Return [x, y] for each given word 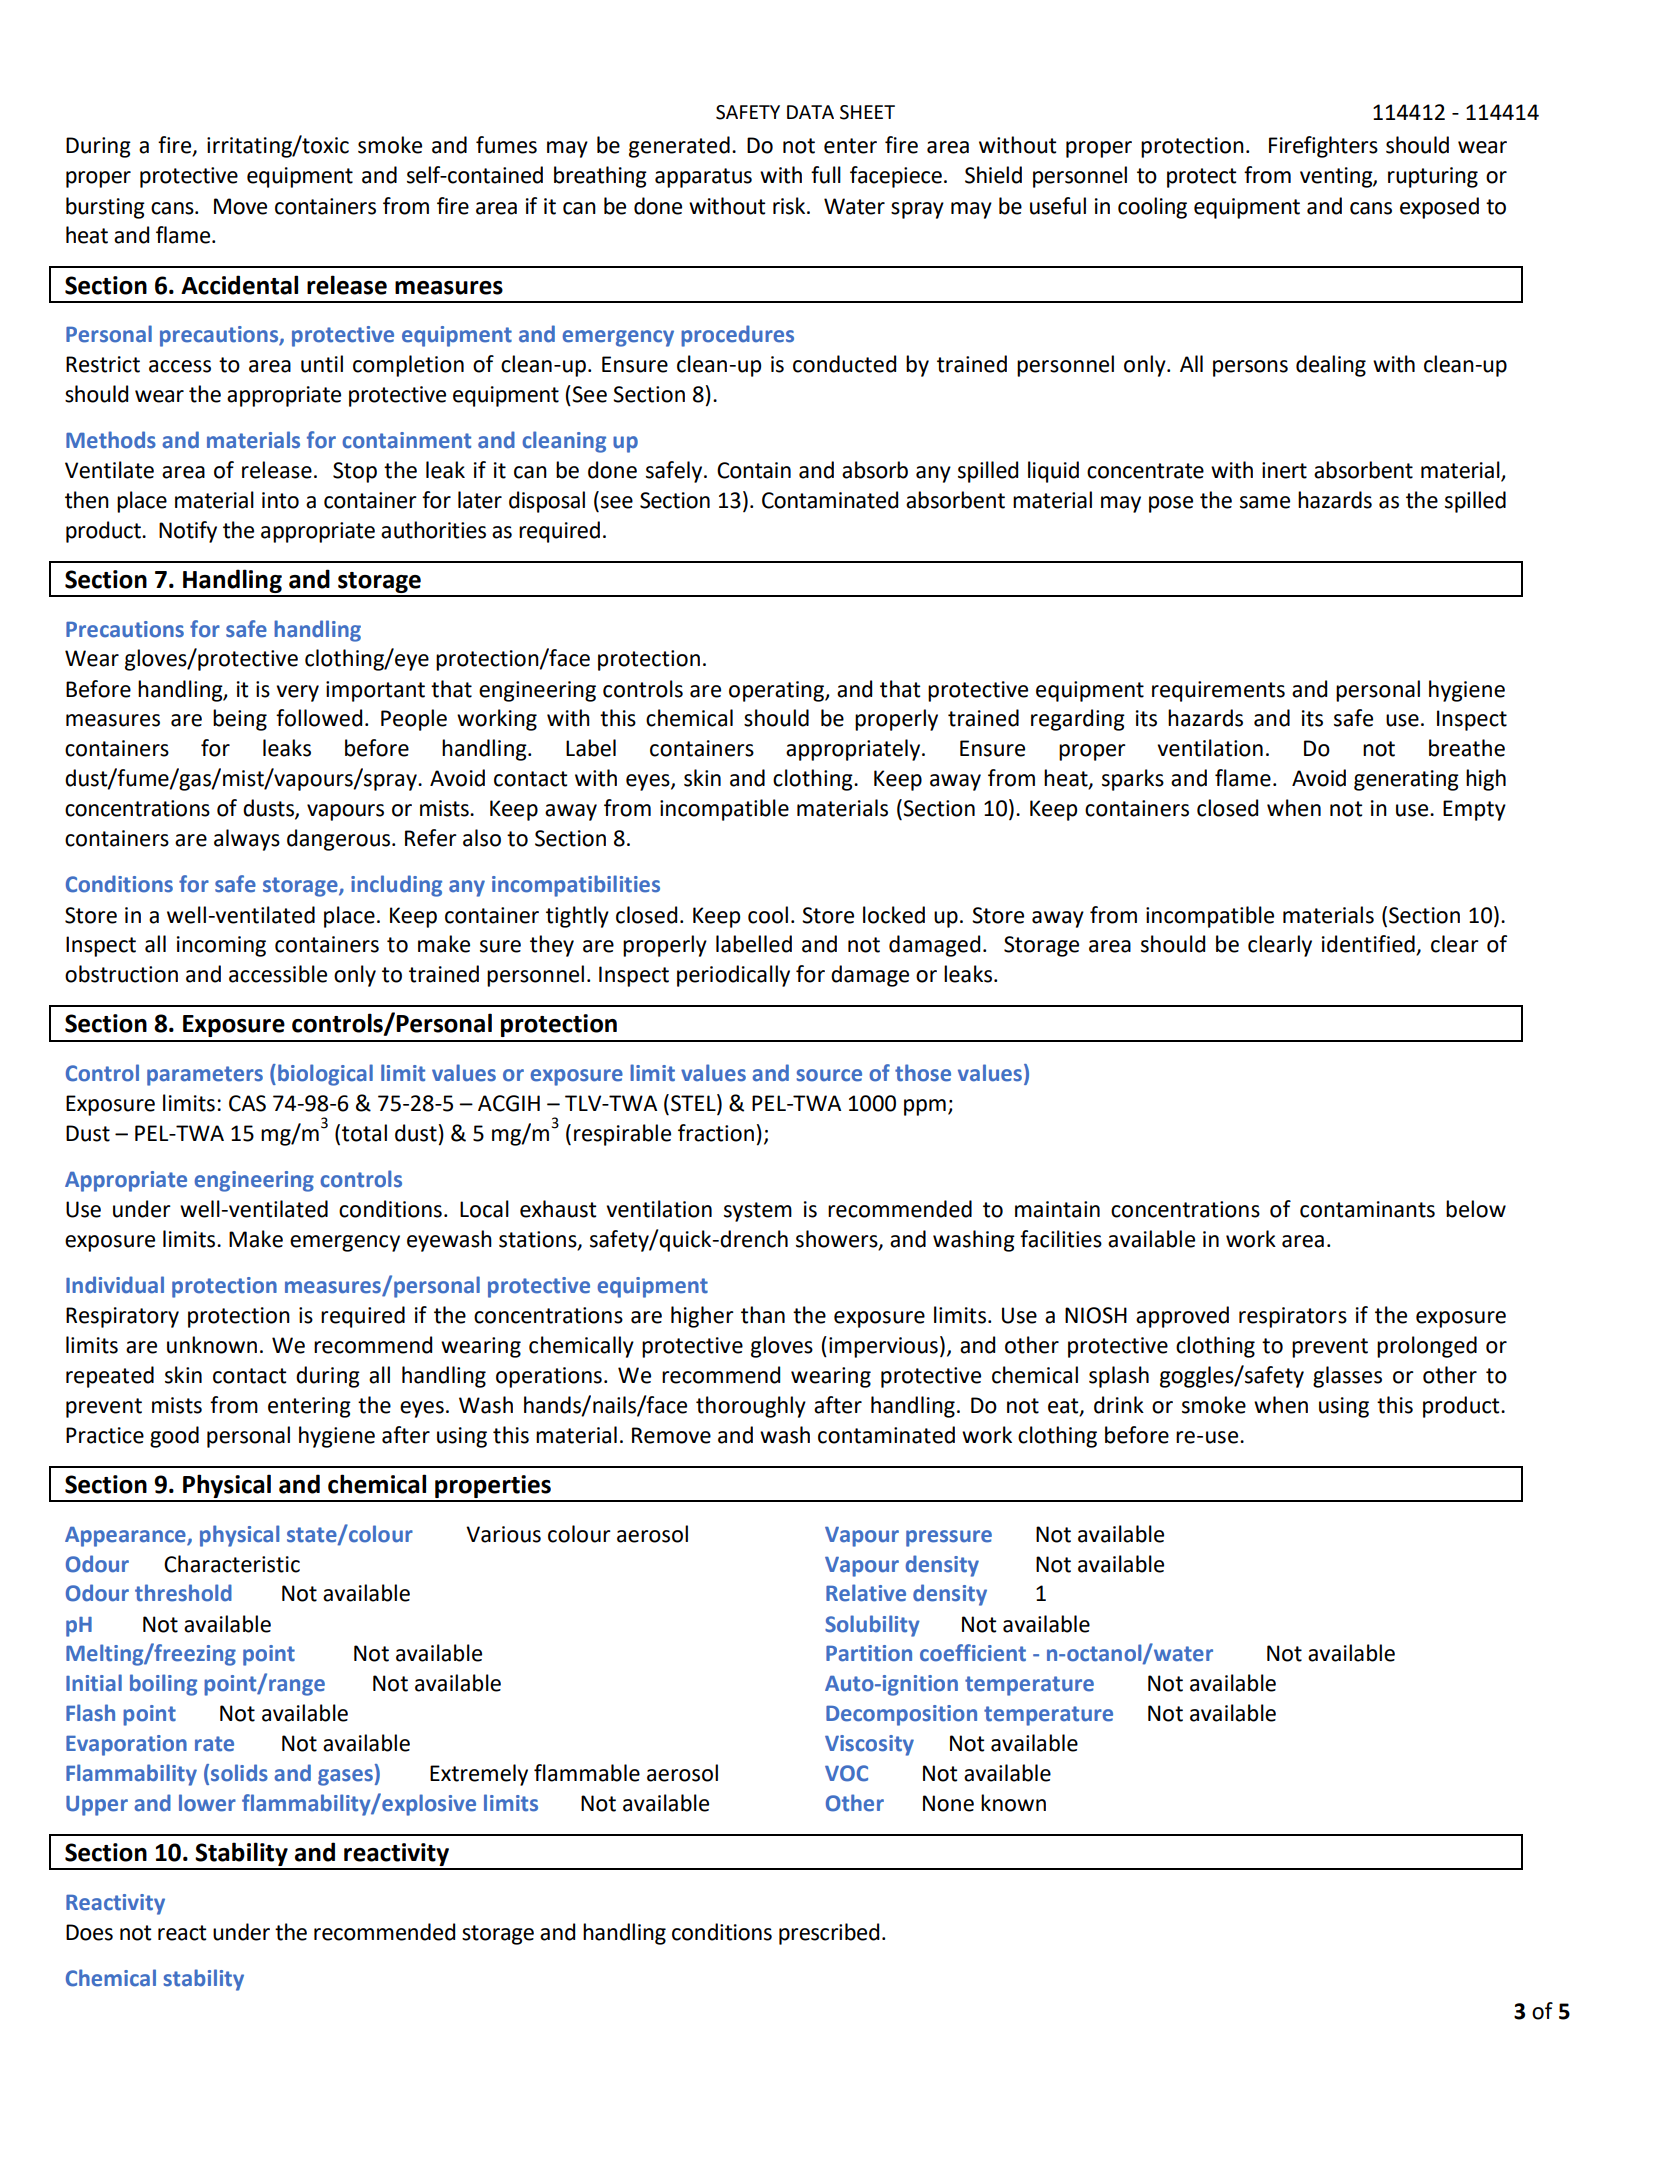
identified [1369, 945]
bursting [105, 208]
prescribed [829, 1934]
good [174, 1437]
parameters [205, 1076]
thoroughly [751, 1407]
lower [207, 1803]
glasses [1347, 1377]
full [826, 175]
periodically [733, 976]
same [1265, 502]
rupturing [1433, 177]
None [948, 1803]
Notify [188, 532]
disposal [547, 502]
